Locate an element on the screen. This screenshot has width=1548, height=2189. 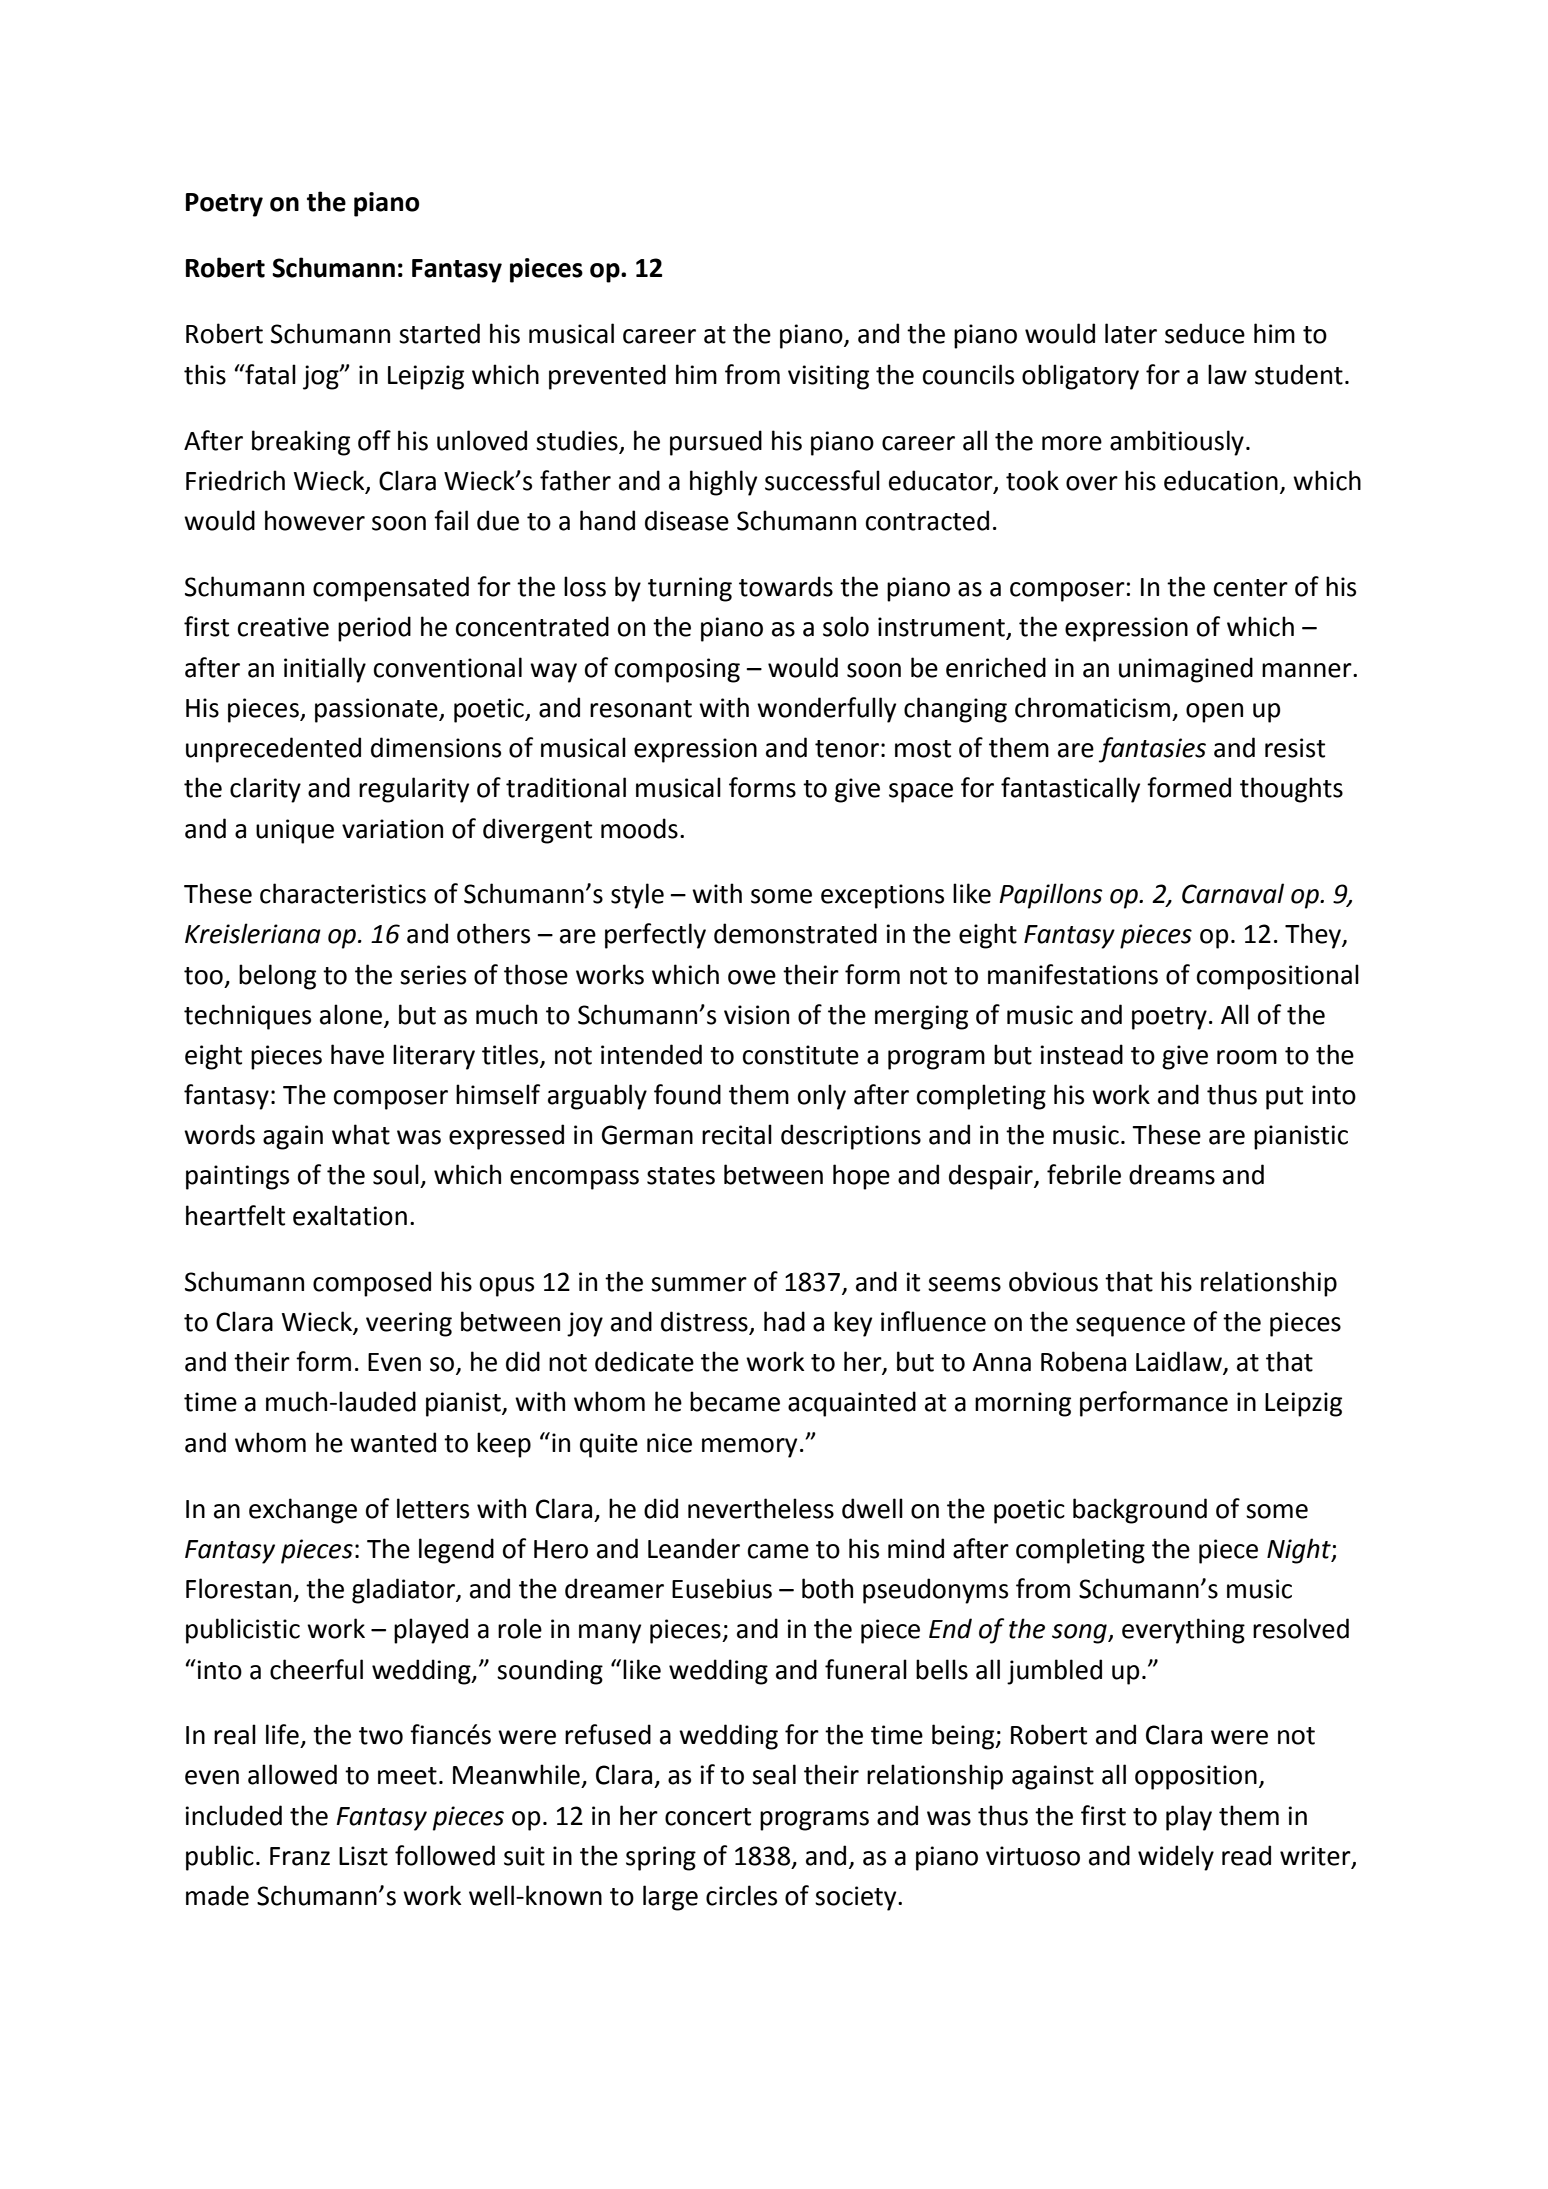
wonderfully is located at coordinates (826, 710).
